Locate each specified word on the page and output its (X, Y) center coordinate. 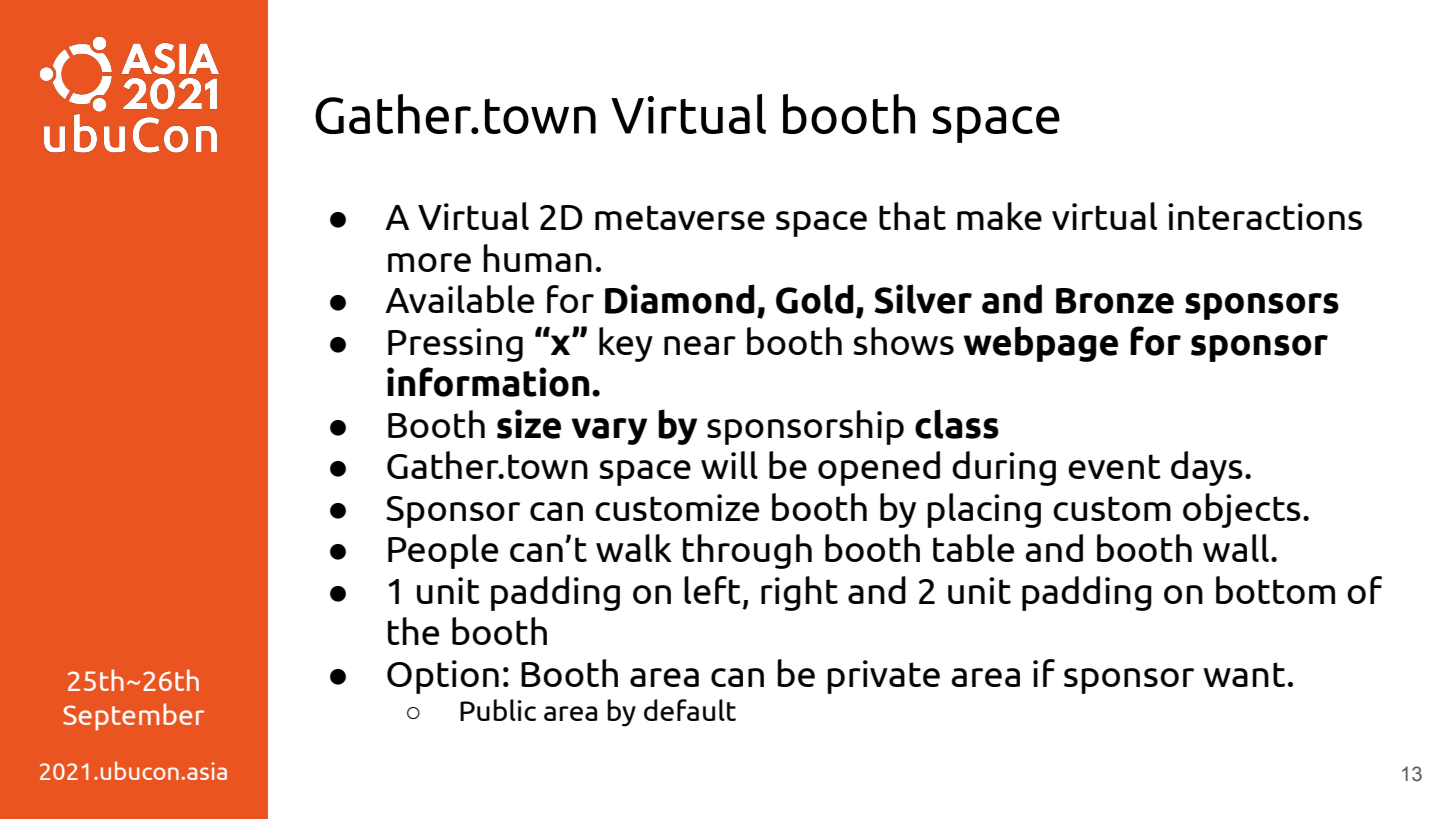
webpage (1041, 344)
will (729, 465)
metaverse (680, 217)
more (429, 262)
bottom (1275, 590)
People (443, 551)
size (529, 424)
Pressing (455, 345)
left (712, 590)
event (1114, 466)
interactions (1265, 216)
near (700, 345)
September (133, 716)
